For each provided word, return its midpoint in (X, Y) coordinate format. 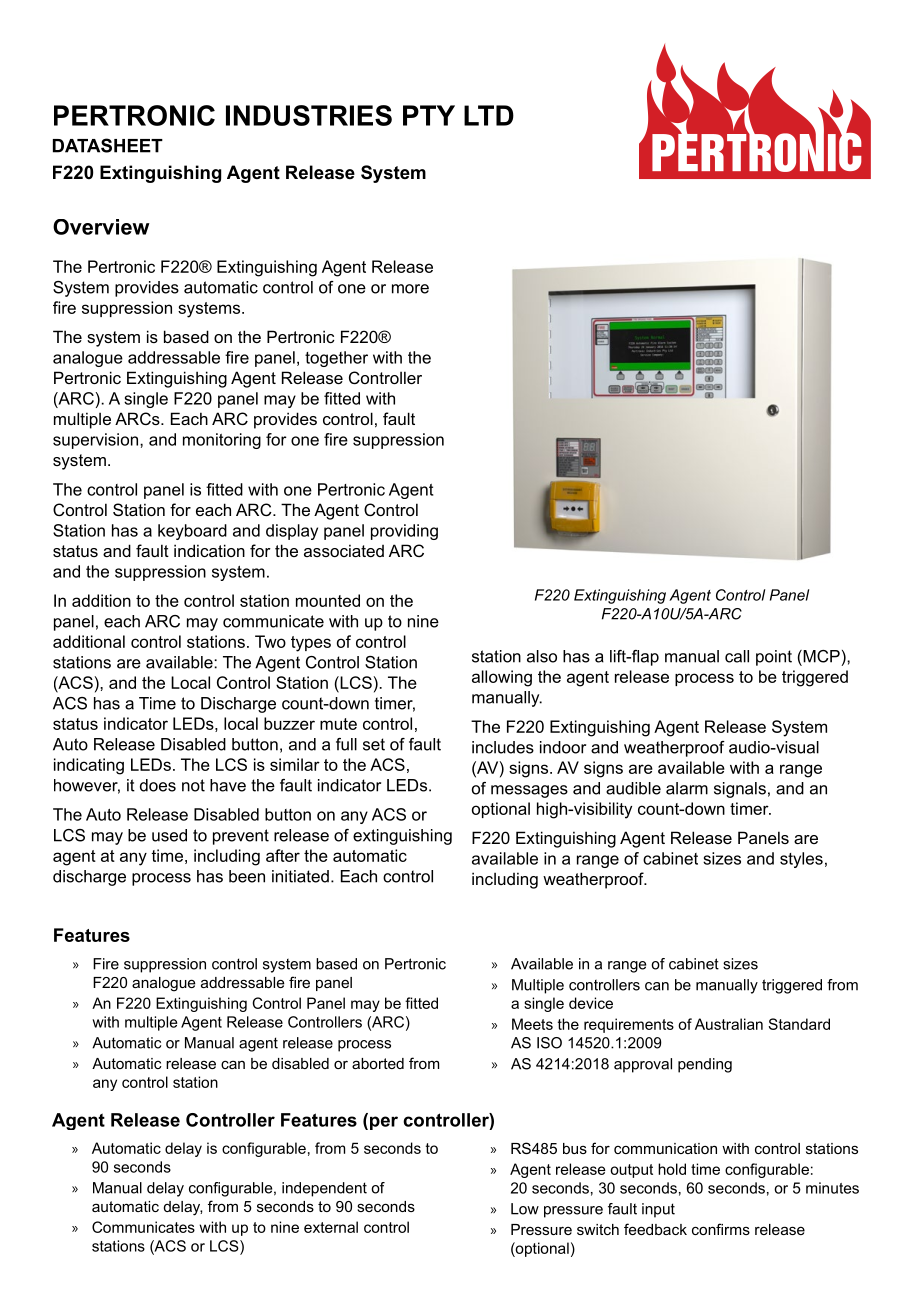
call (737, 656)
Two (270, 641)
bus (575, 1148)
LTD (489, 115)
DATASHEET (108, 145)
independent (324, 1189)
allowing (502, 678)
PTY (429, 115)
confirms (721, 1229)
